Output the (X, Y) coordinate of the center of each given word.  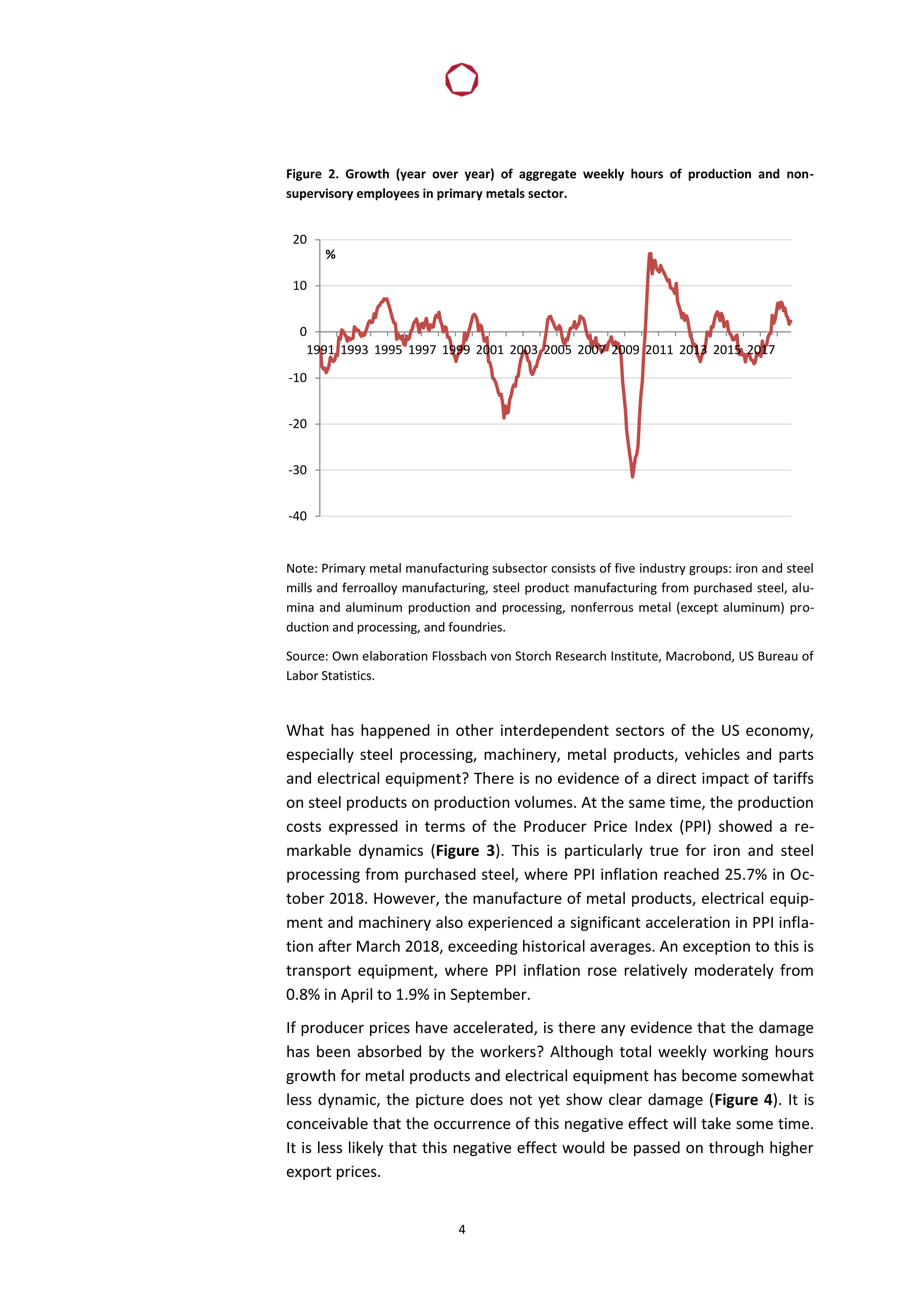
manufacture (517, 898)
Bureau (778, 656)
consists (573, 568)
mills (299, 587)
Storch (533, 656)
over (445, 175)
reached (691, 874)
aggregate (547, 175)
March (378, 946)
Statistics (348, 676)
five (625, 568)
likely (366, 1148)
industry (663, 569)
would (583, 1147)
